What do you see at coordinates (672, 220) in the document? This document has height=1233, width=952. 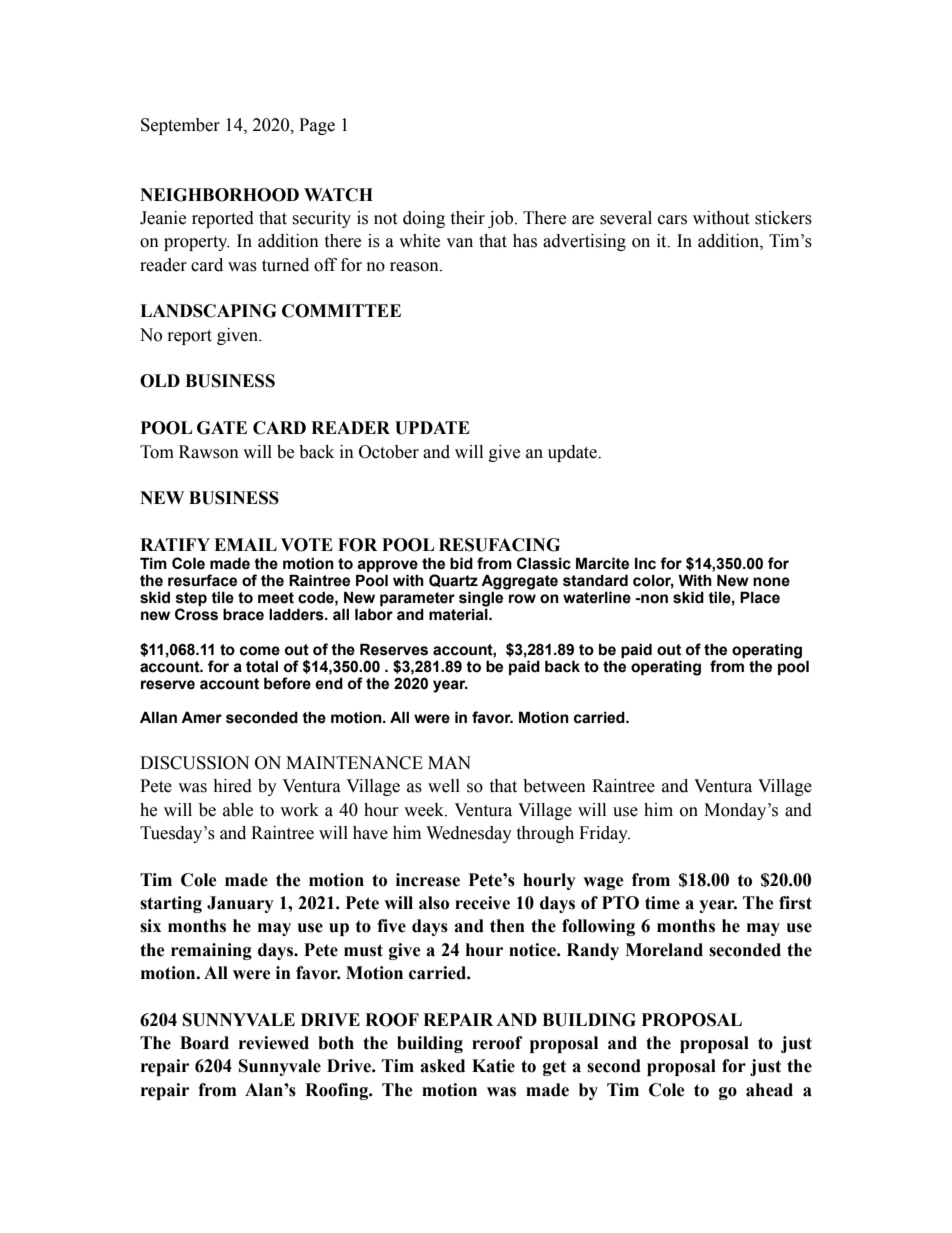 I see `cars` at bounding box center [672, 220].
